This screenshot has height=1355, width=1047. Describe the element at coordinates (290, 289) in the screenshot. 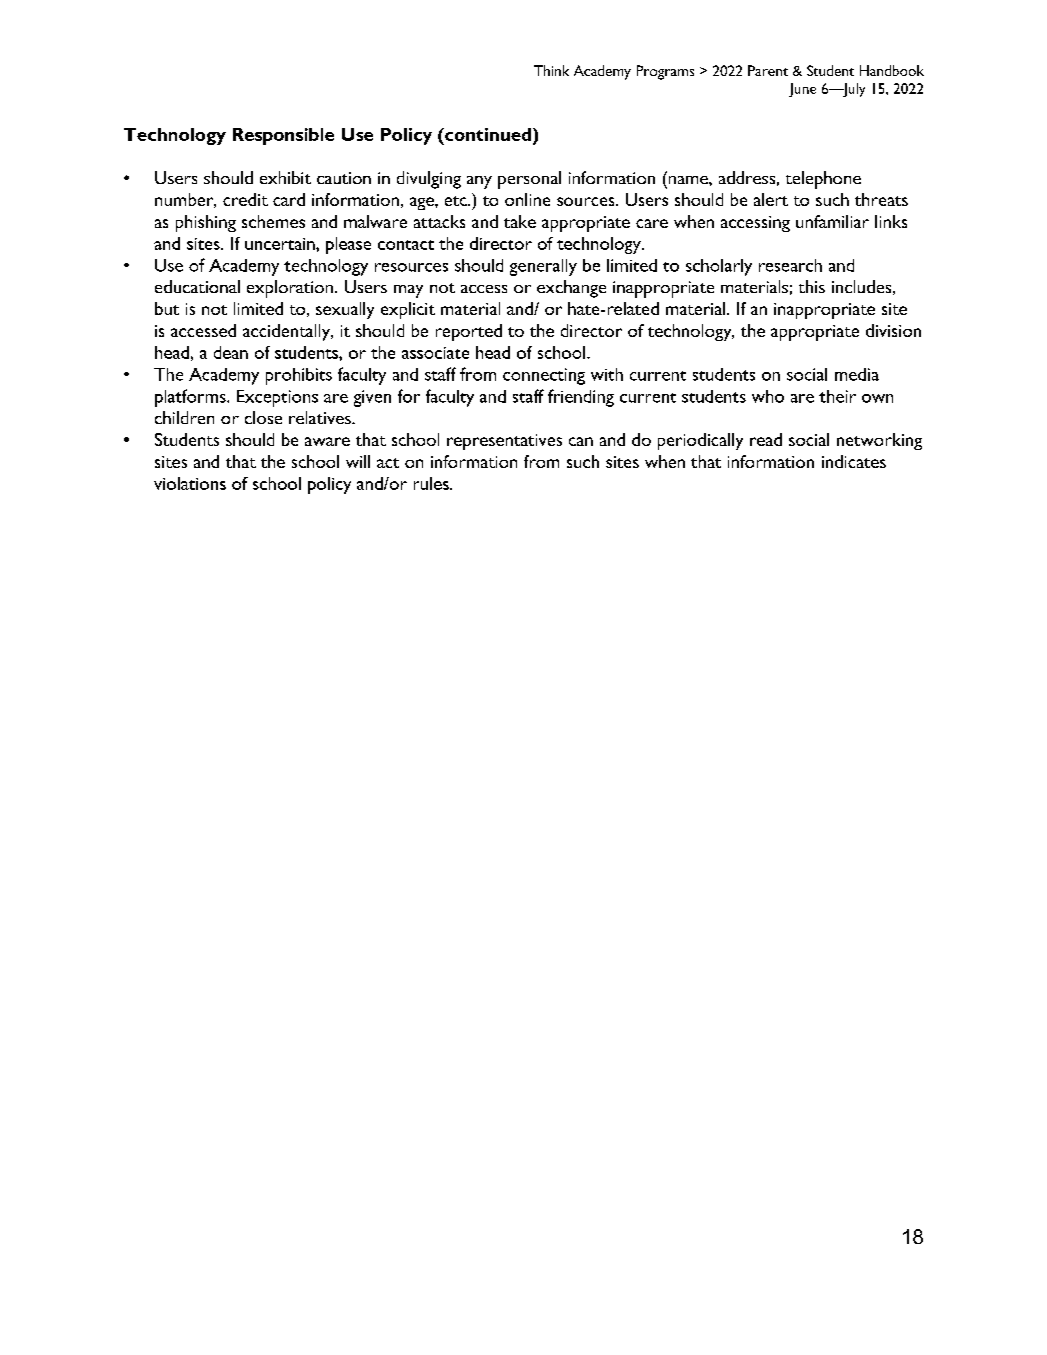

I see `exploration` at that location.
